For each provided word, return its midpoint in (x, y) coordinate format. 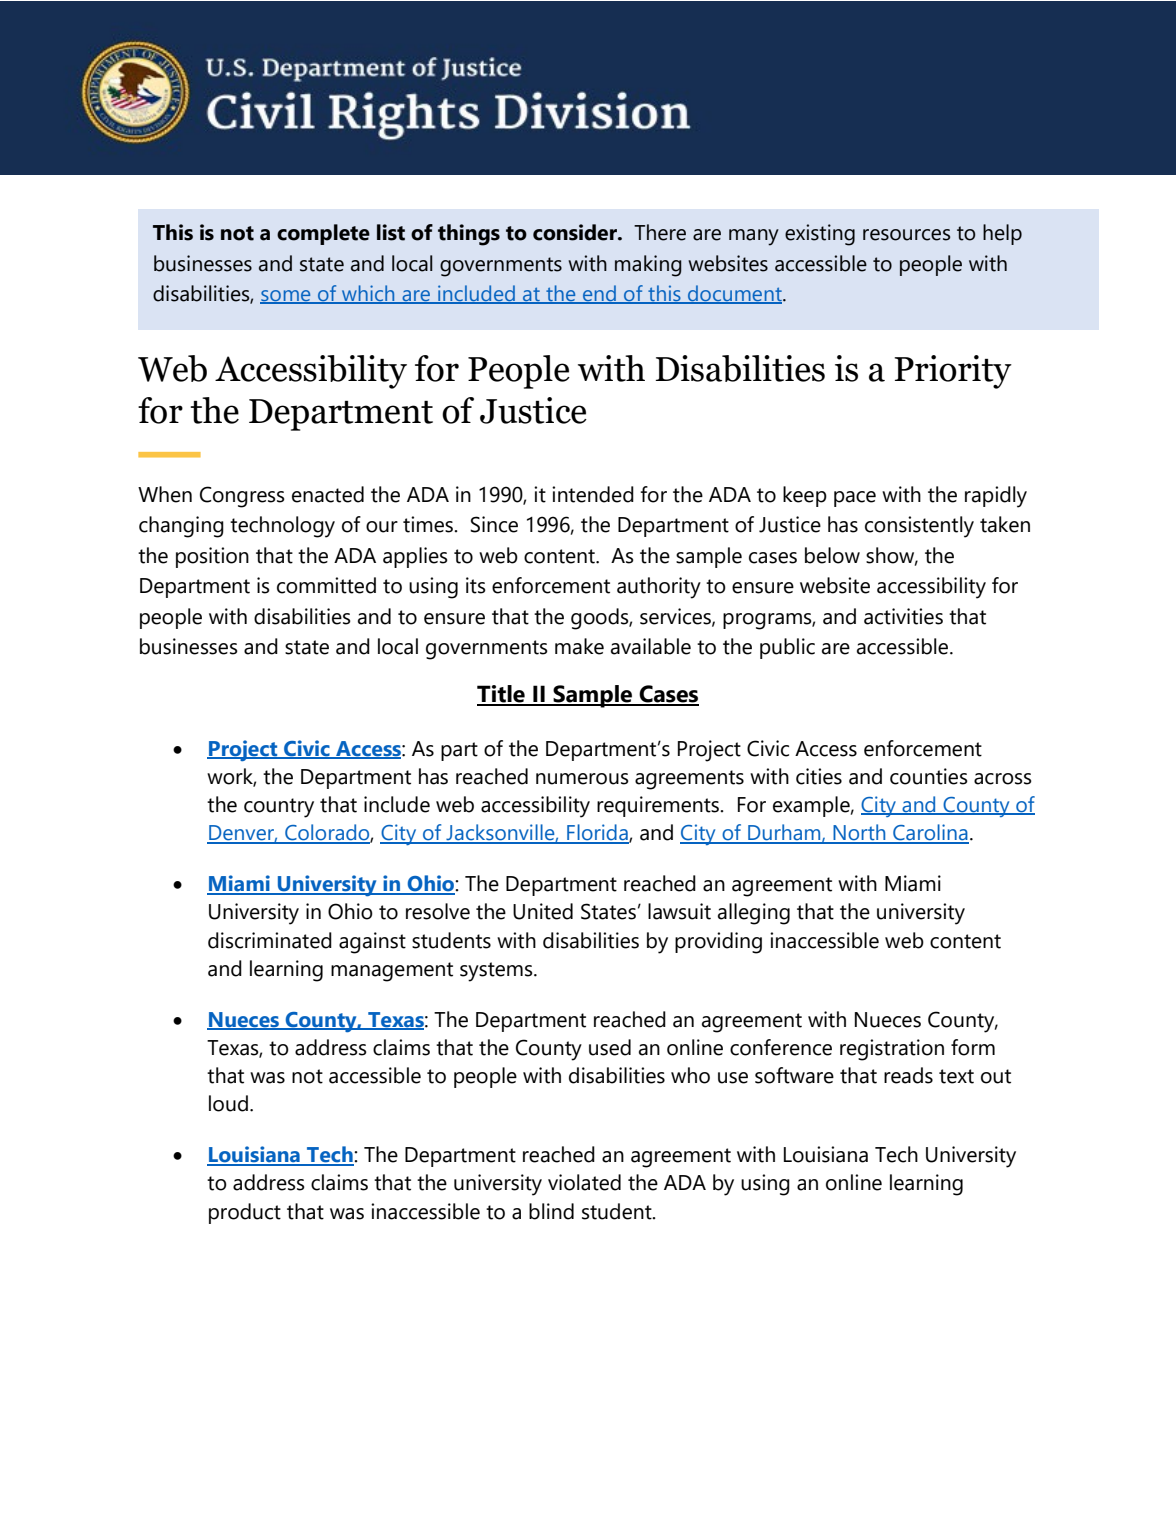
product (245, 1213)
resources (906, 235)
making (648, 266)
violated (584, 1182)
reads (908, 1075)
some (286, 297)
